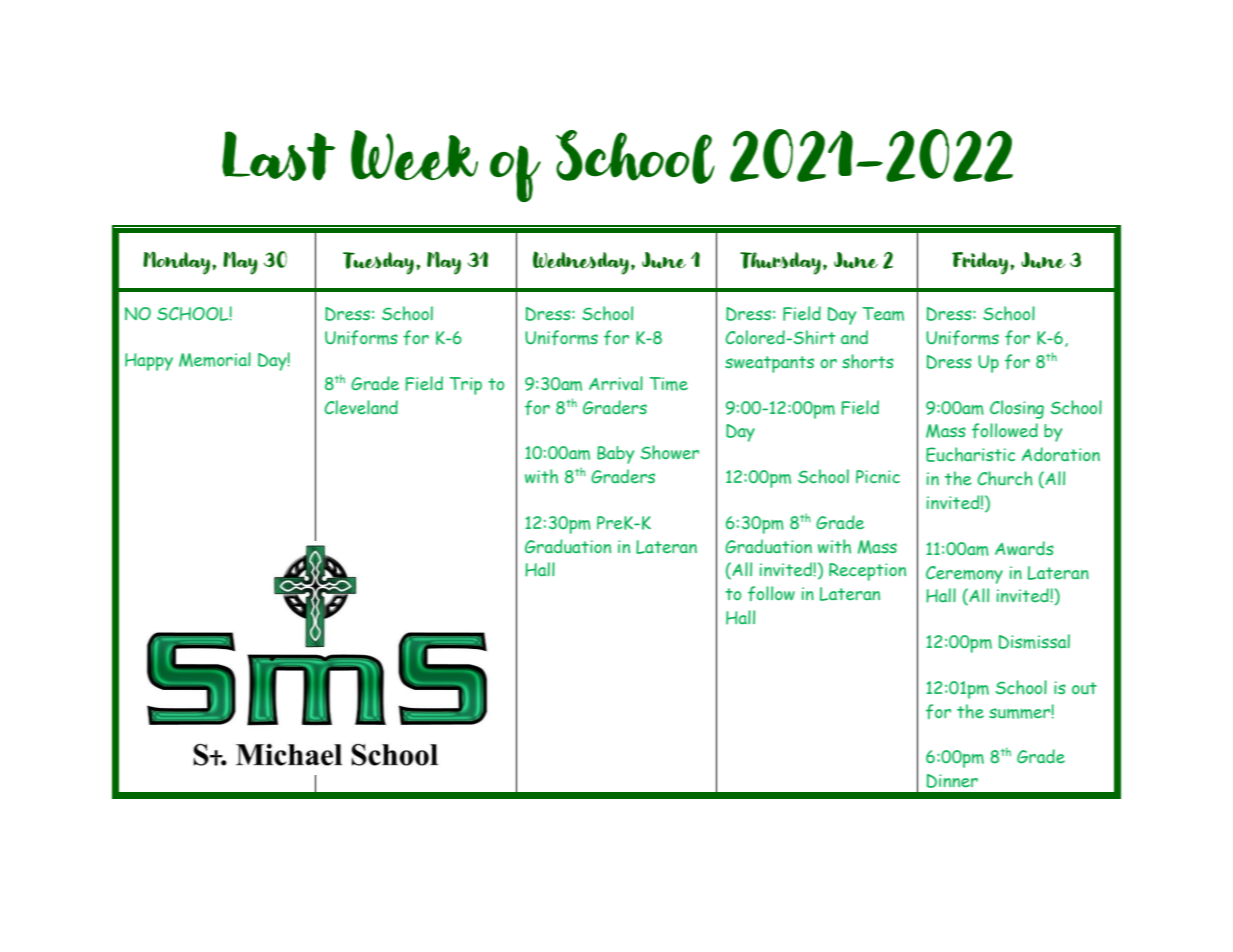 The height and width of the page is (952, 1233). I want to click on Closing, so click(1017, 409).
